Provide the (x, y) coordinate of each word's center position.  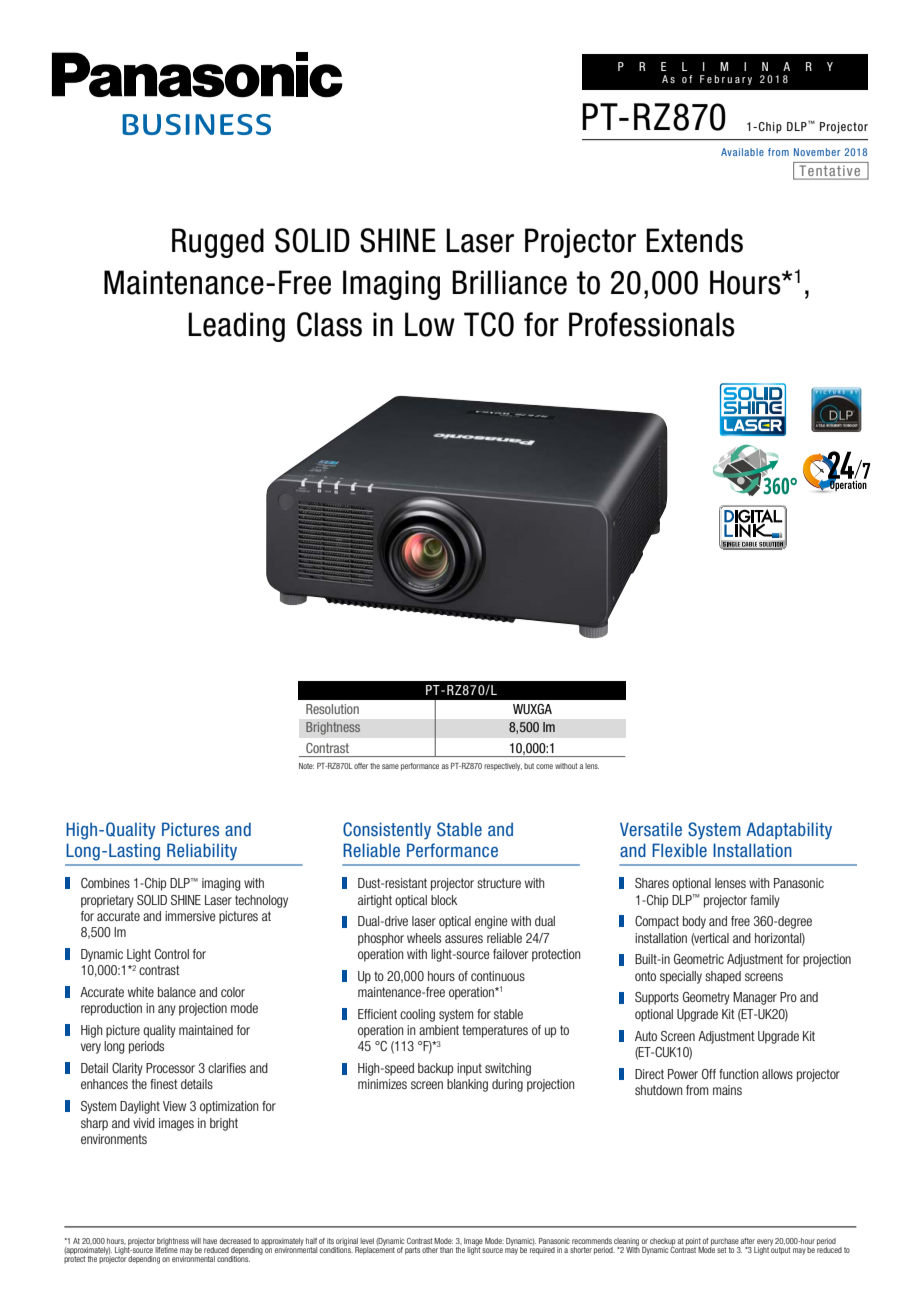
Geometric (699, 959)
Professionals (652, 324)
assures (464, 939)
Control (172, 954)
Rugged (218, 243)
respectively (503, 767)
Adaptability (789, 831)
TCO (489, 324)
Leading (236, 327)
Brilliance (509, 282)
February (726, 80)
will (196, 1241)
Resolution (332, 709)
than (446, 1250)
